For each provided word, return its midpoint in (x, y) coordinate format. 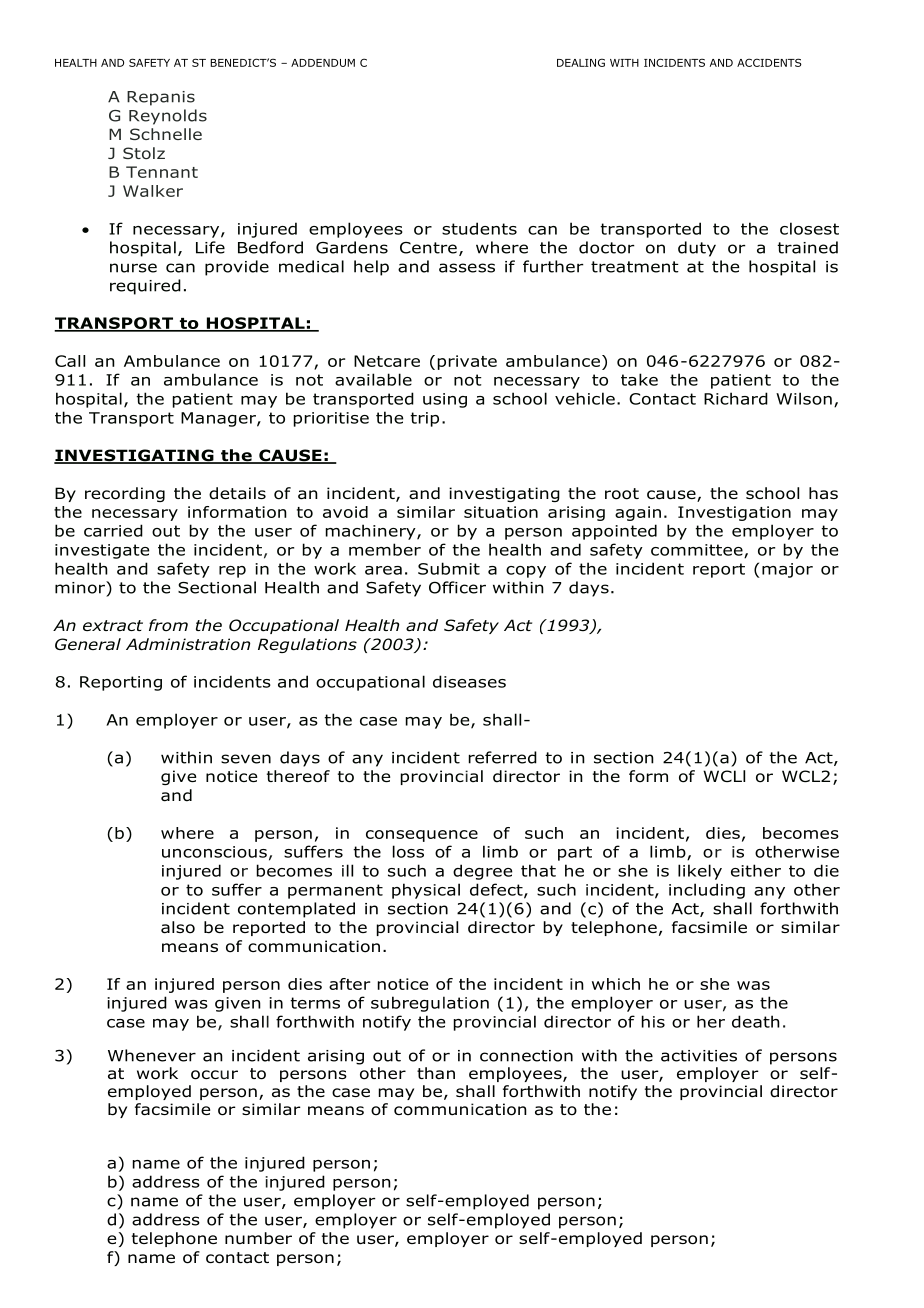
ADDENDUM (323, 63)
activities (699, 1056)
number (258, 1238)
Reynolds (168, 117)
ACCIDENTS (769, 62)
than (436, 1073)
